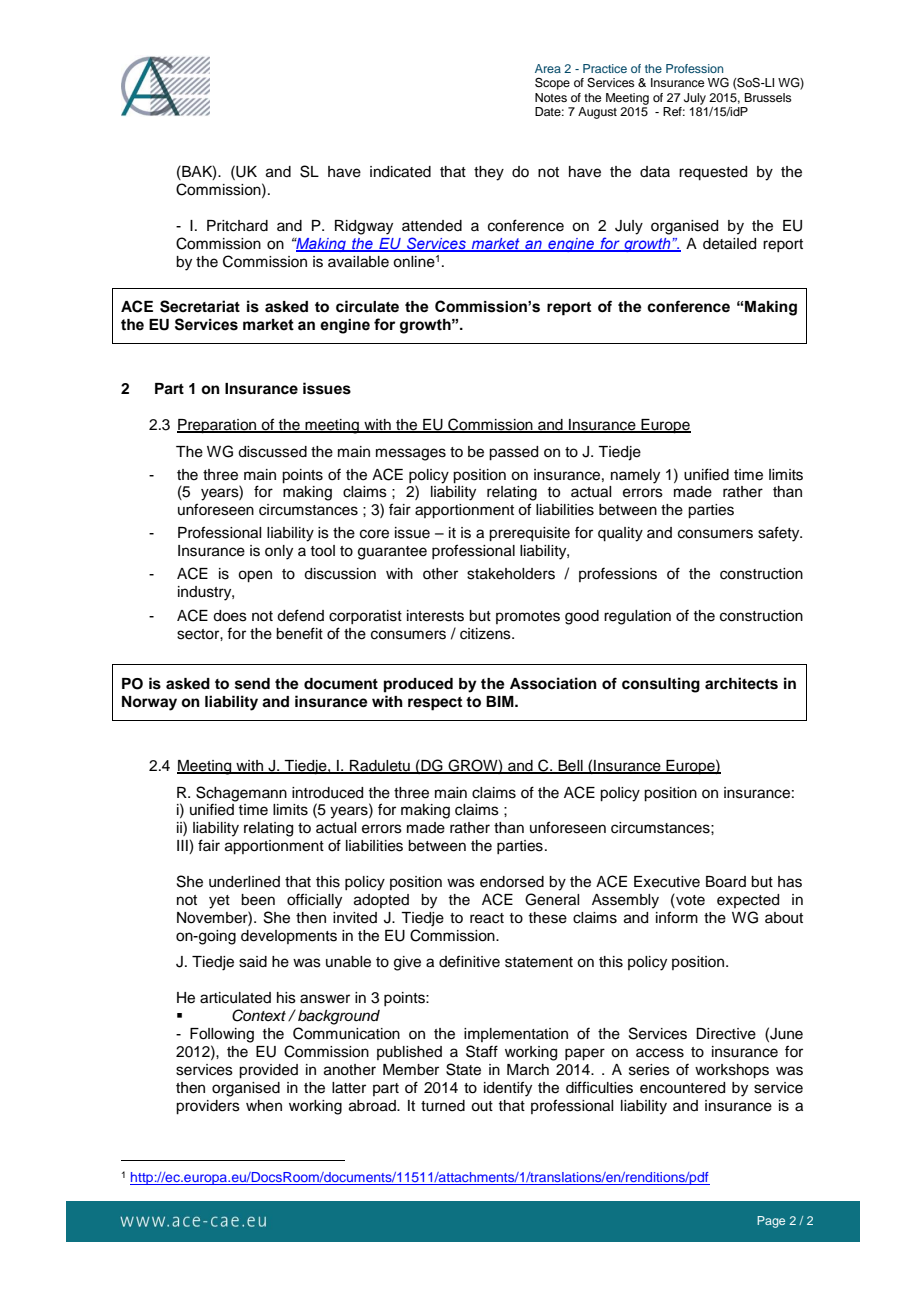  Describe the element at coordinates (635, 476) in the screenshot. I see `namely` at that location.
